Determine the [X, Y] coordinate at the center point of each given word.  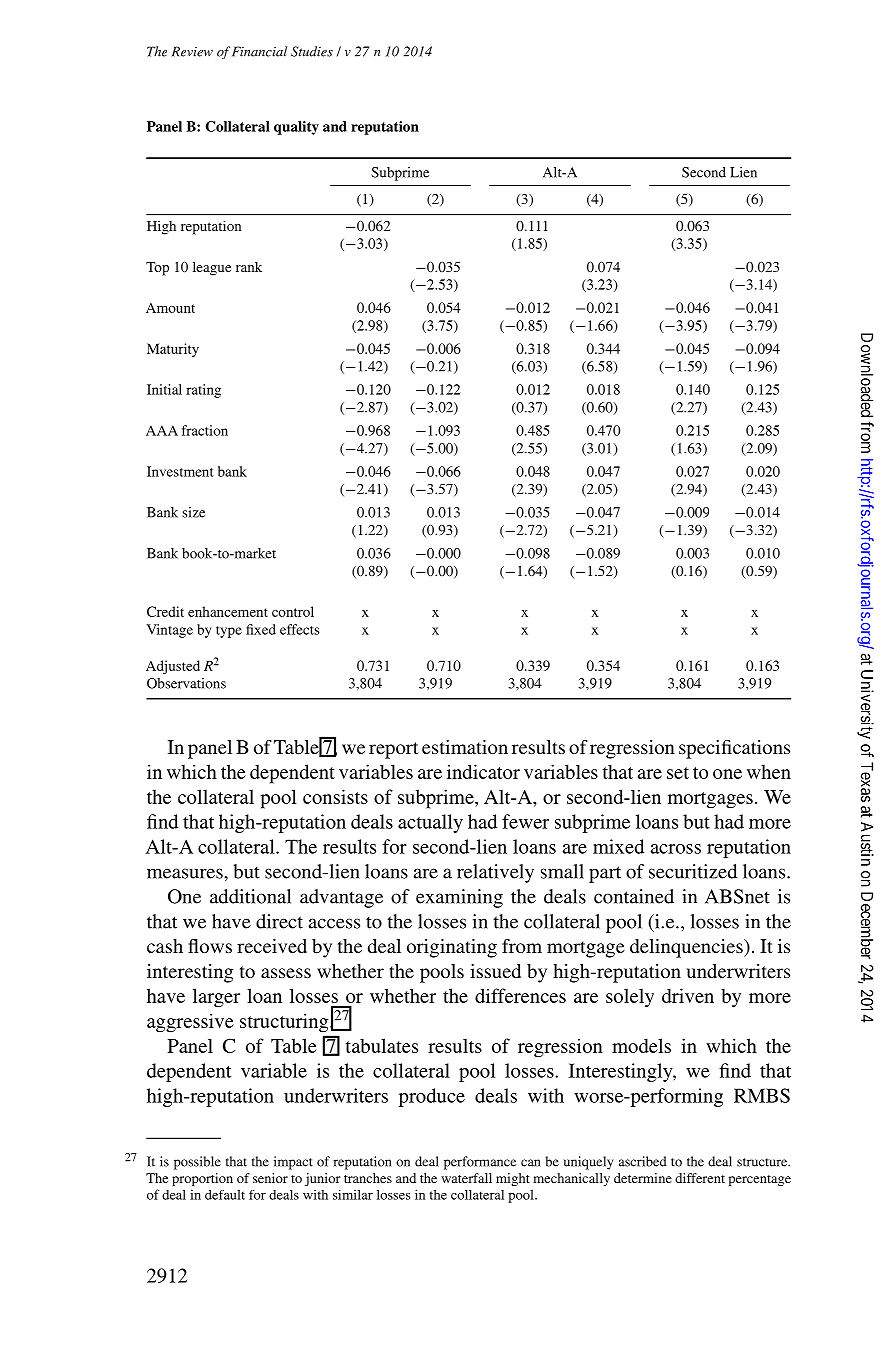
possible [197, 1163]
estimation [465, 747]
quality [296, 128]
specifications [734, 749]
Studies [312, 51]
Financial [259, 51]
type [229, 632]
